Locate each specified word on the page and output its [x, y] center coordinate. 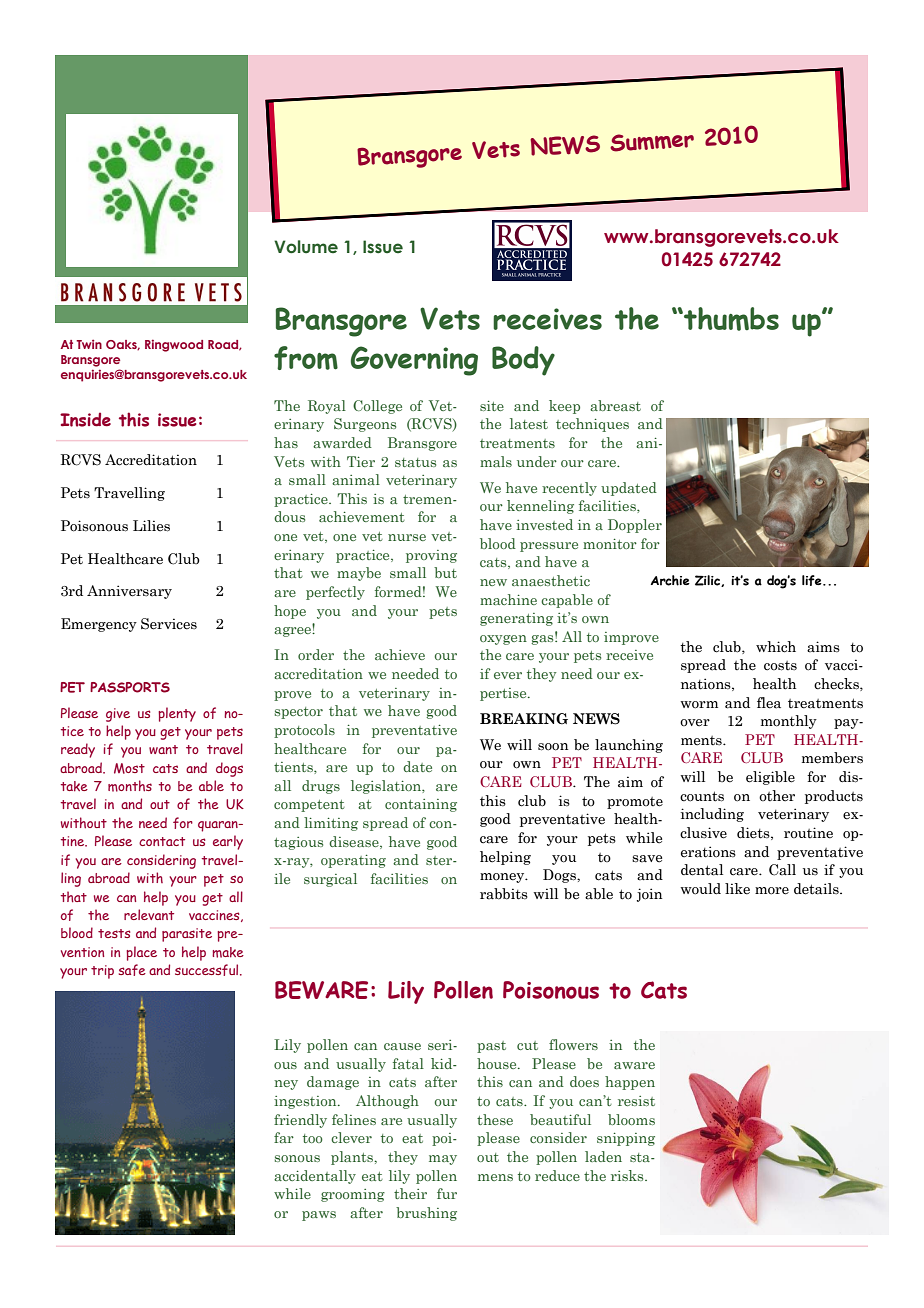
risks [628, 1175]
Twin [89, 344]
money [503, 878]
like [737, 889]
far [284, 1137]
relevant [149, 914]
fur [447, 1193]
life [813, 580]
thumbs [730, 319]
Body [523, 361]
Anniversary [129, 592]
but [445, 572]
